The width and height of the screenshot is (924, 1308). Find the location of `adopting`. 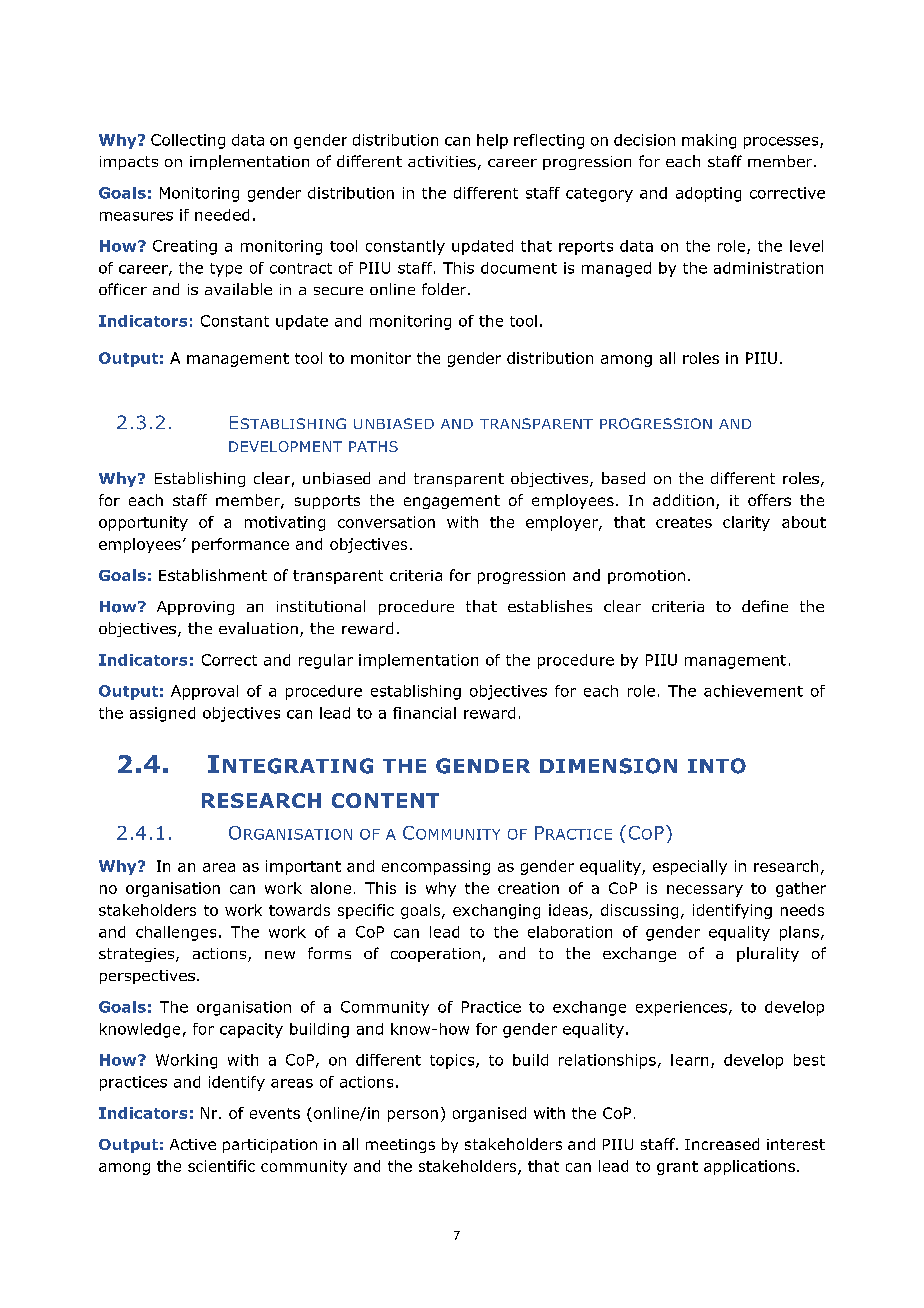

adopting is located at coordinates (708, 194).
